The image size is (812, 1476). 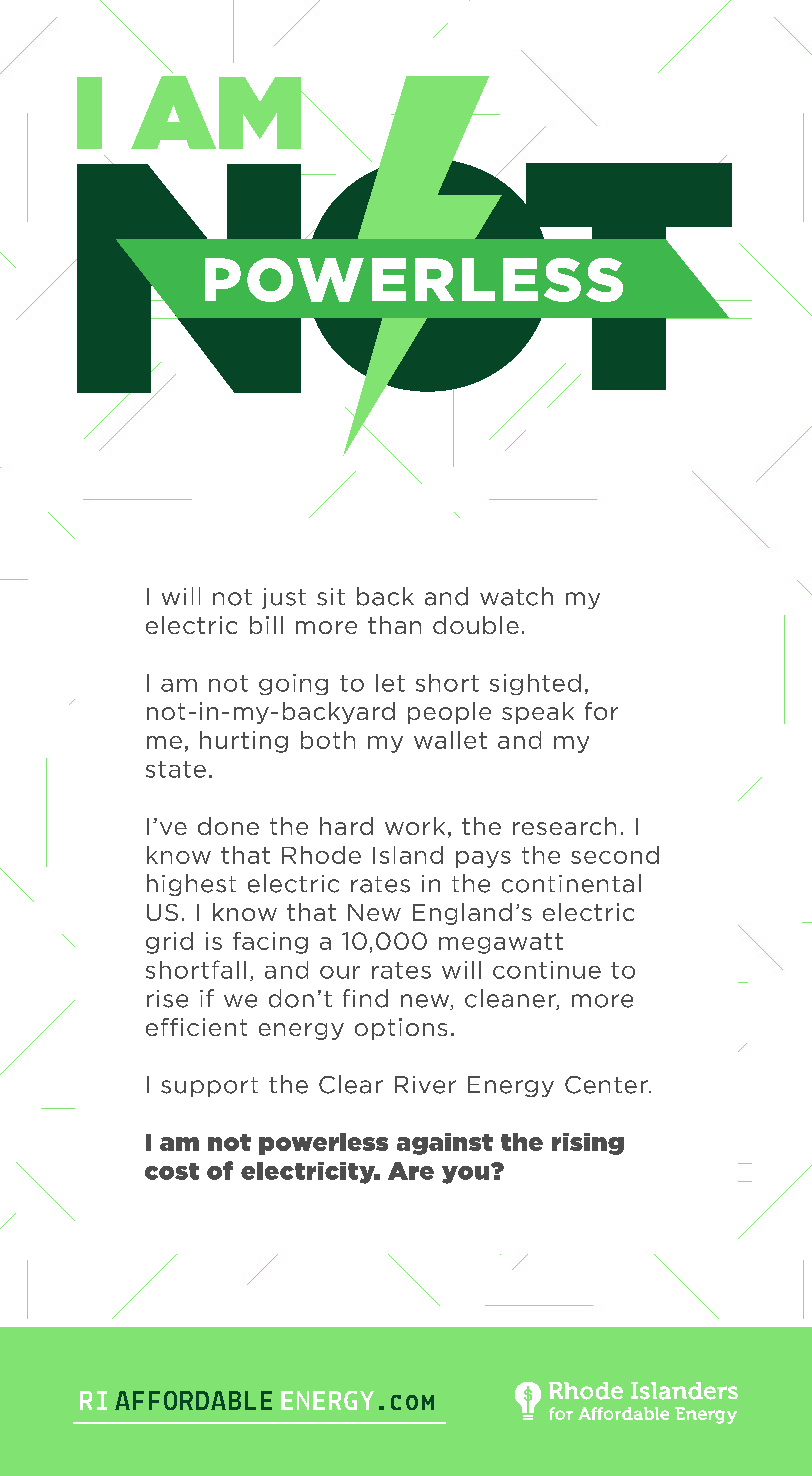 What do you see at coordinates (564, 826) in the screenshot?
I see `research` at bounding box center [564, 826].
